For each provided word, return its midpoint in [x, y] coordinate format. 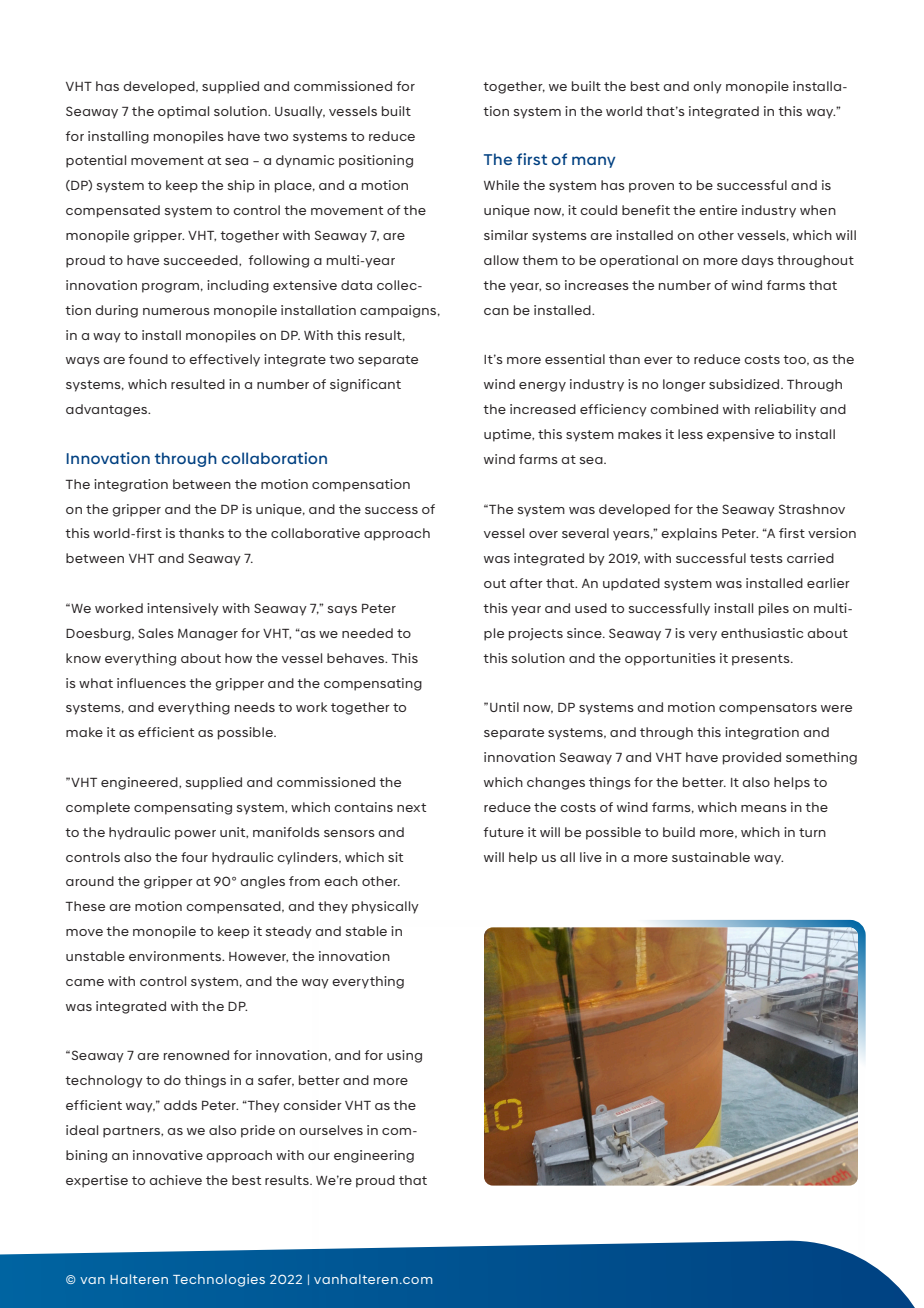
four [194, 857]
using [404, 1056]
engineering [374, 1156]
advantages [108, 410]
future [503, 832]
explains [689, 534]
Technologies [219, 1280]
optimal [183, 112]
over [543, 534]
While [501, 185]
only [707, 87]
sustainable [711, 857]
